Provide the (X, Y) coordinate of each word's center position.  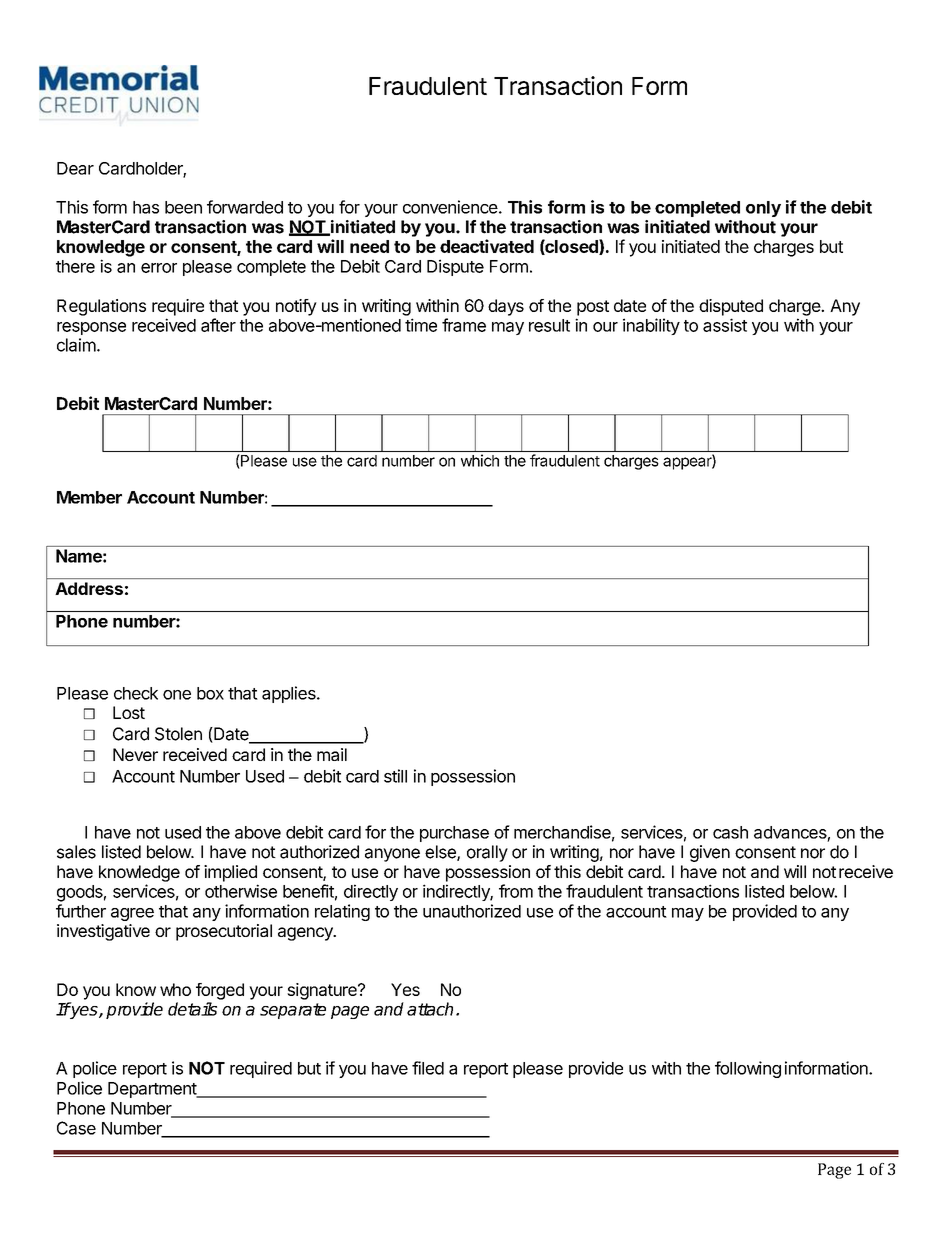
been (183, 207)
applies (290, 694)
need (369, 246)
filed (428, 1068)
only (763, 209)
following (748, 1069)
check (136, 693)
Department (153, 1090)
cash (730, 832)
